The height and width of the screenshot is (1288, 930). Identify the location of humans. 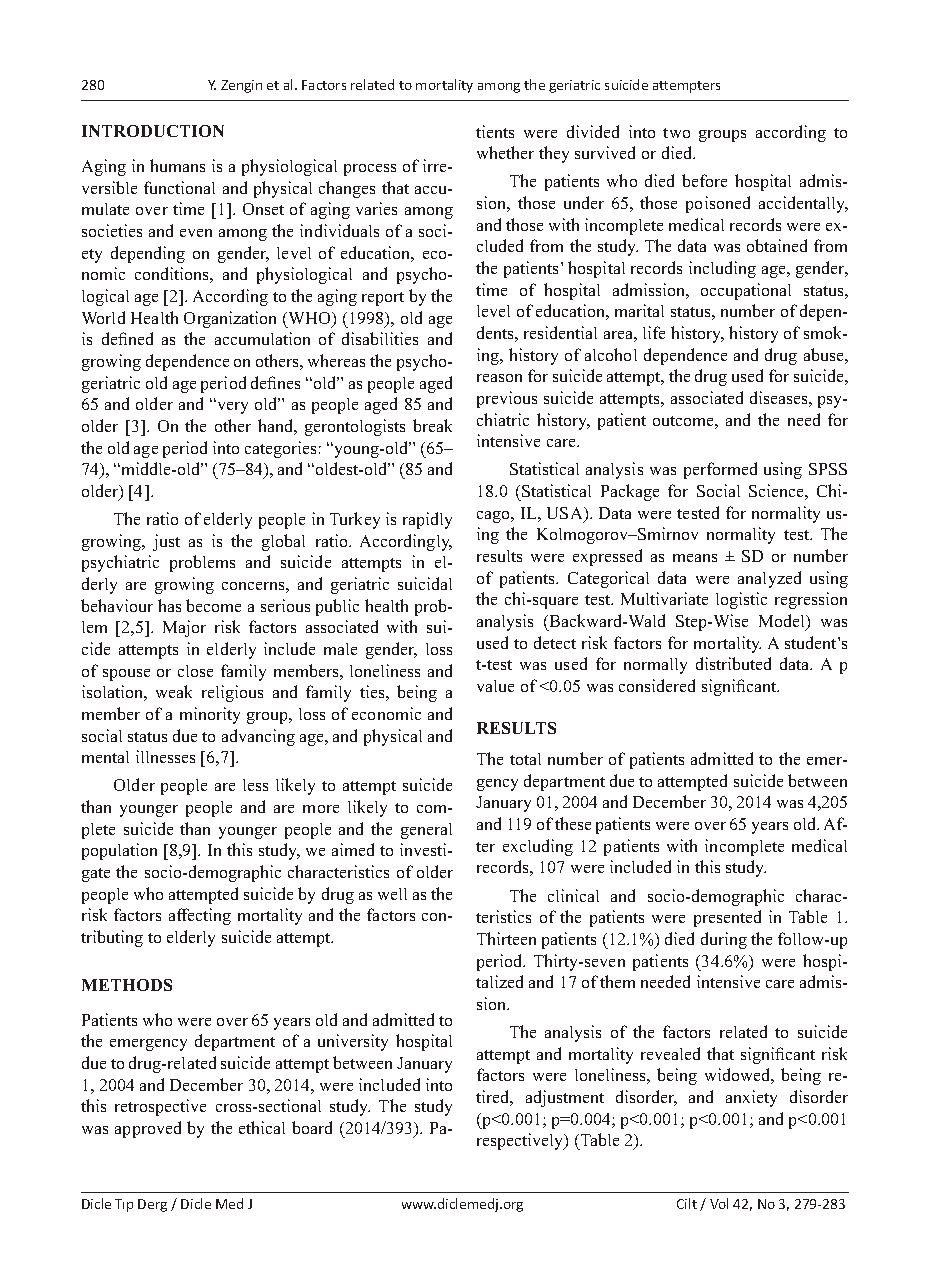
(177, 165).
